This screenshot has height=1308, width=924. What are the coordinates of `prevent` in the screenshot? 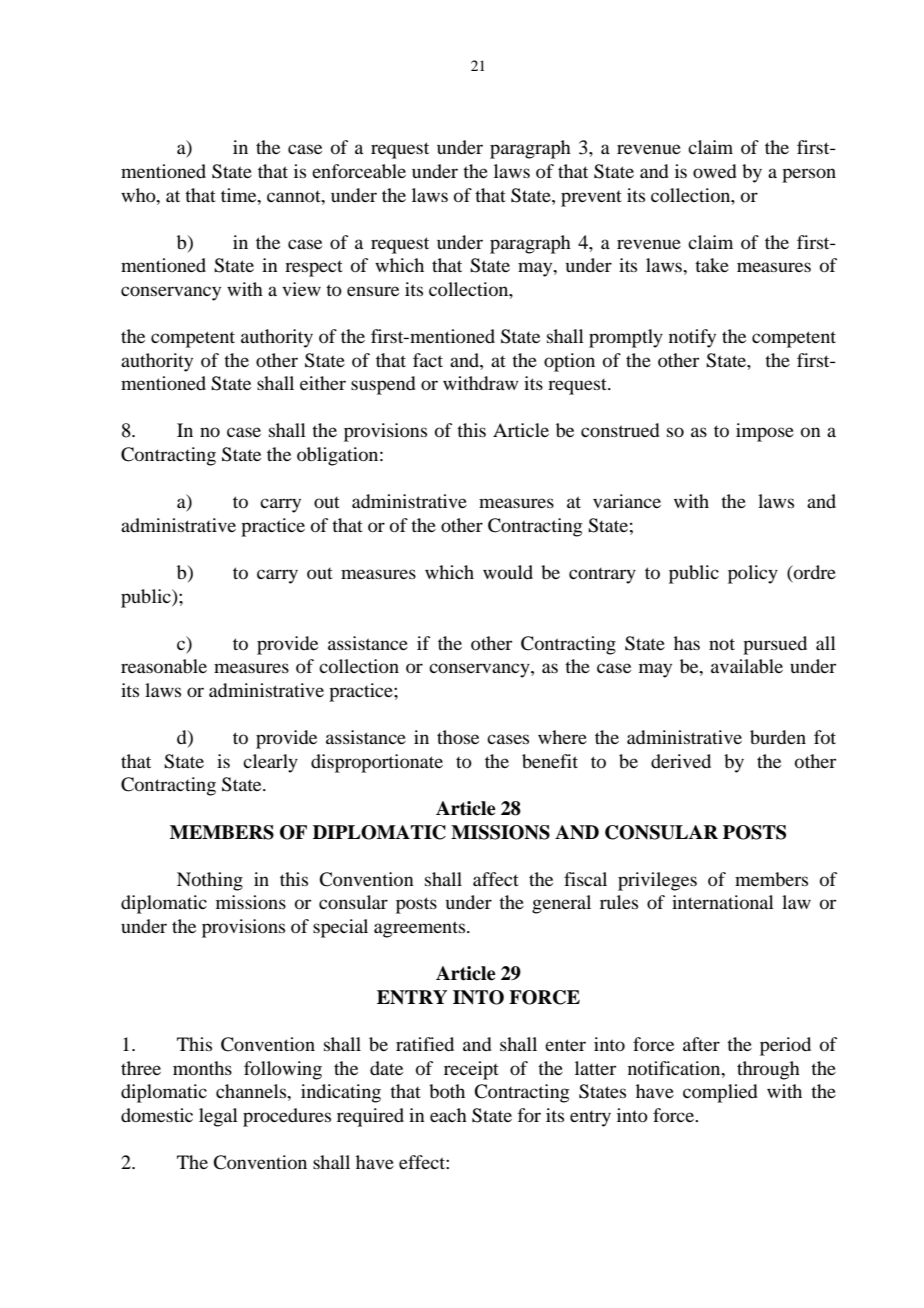 It's located at (591, 199).
